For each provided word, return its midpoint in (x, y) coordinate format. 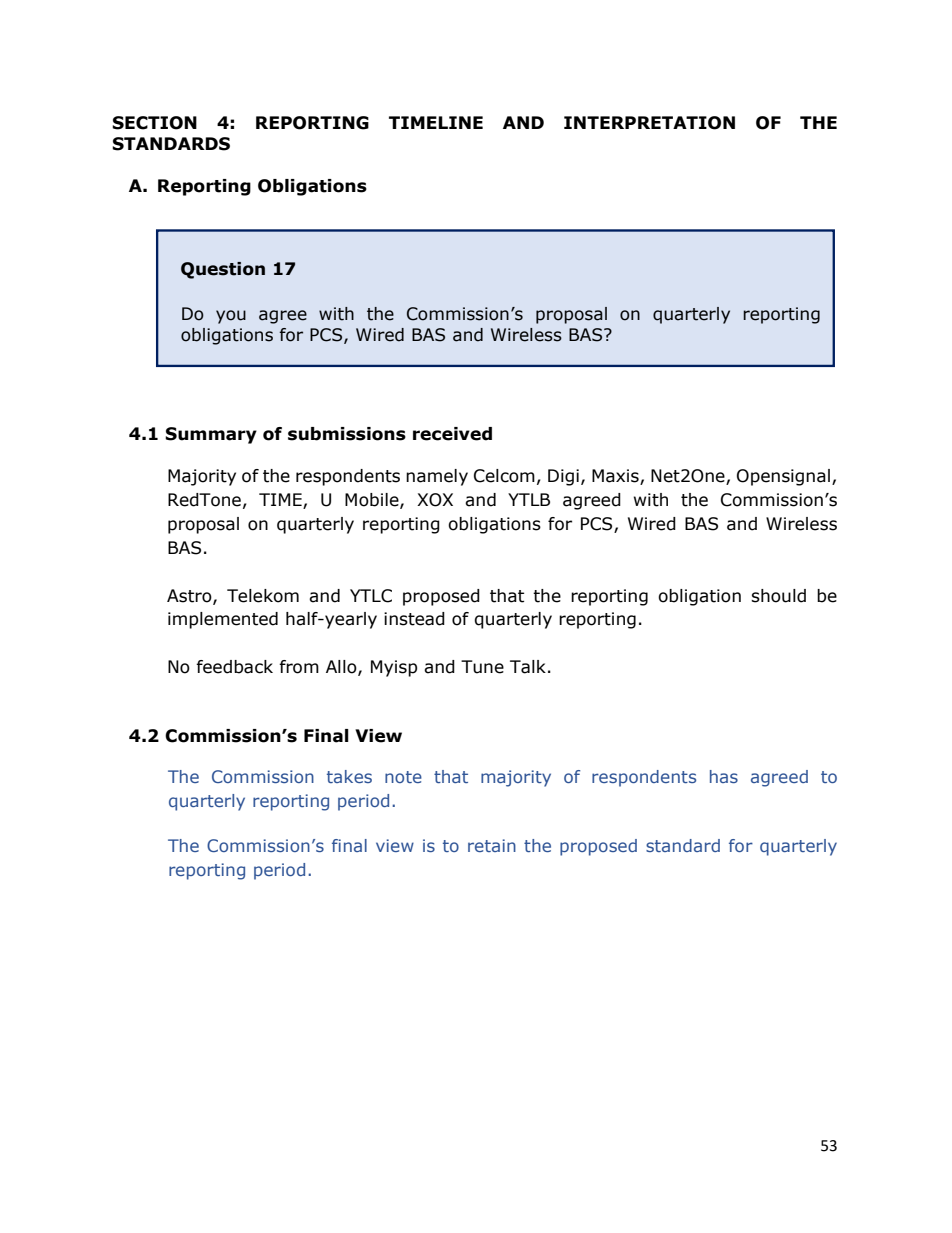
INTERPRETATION (649, 123)
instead (414, 619)
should (778, 596)
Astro (190, 596)
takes (349, 776)
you (231, 317)
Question (223, 270)
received (452, 434)
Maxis (616, 477)
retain (492, 845)
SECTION (154, 123)
